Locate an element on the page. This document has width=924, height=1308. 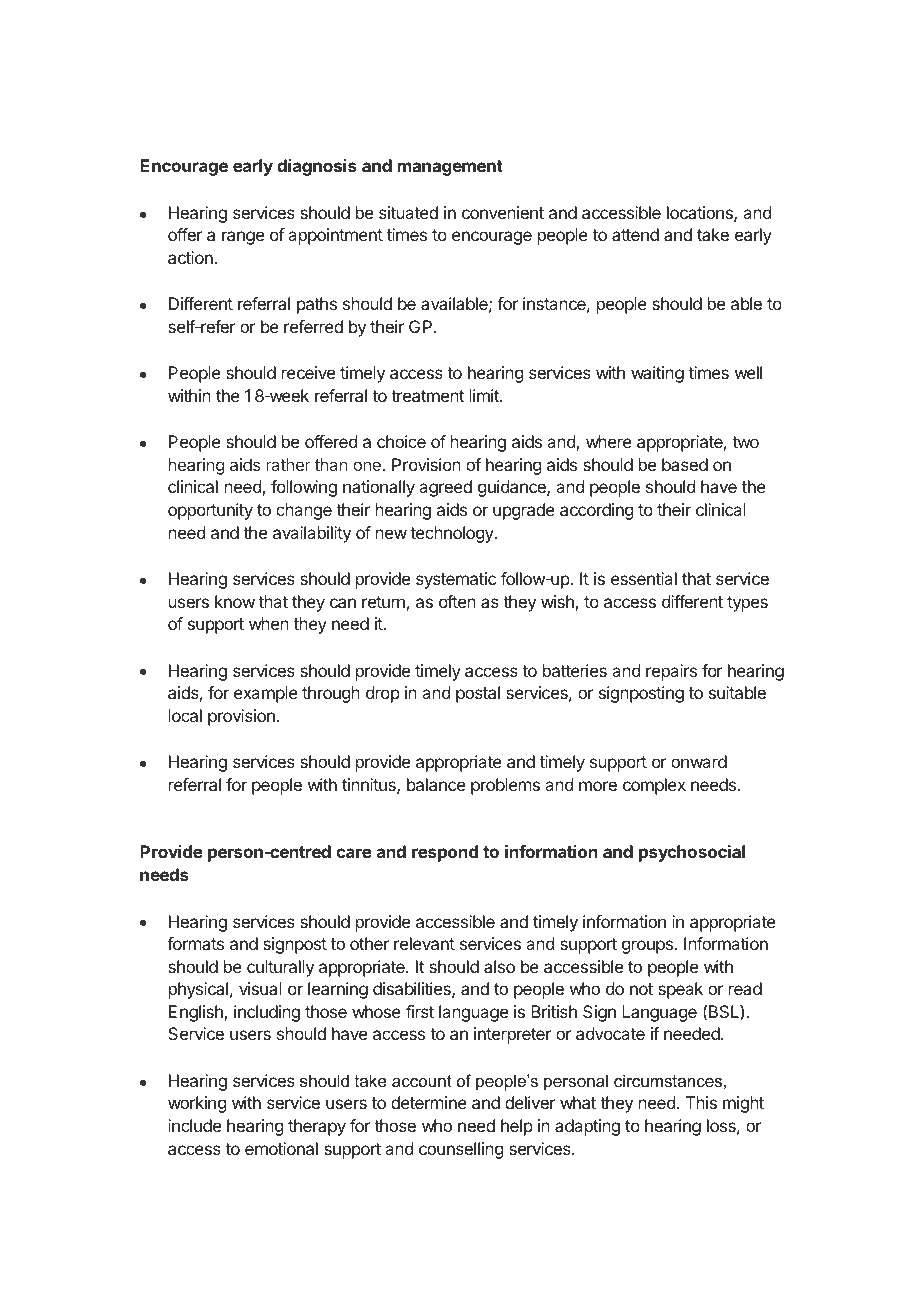
This is located at coordinates (701, 1102).
